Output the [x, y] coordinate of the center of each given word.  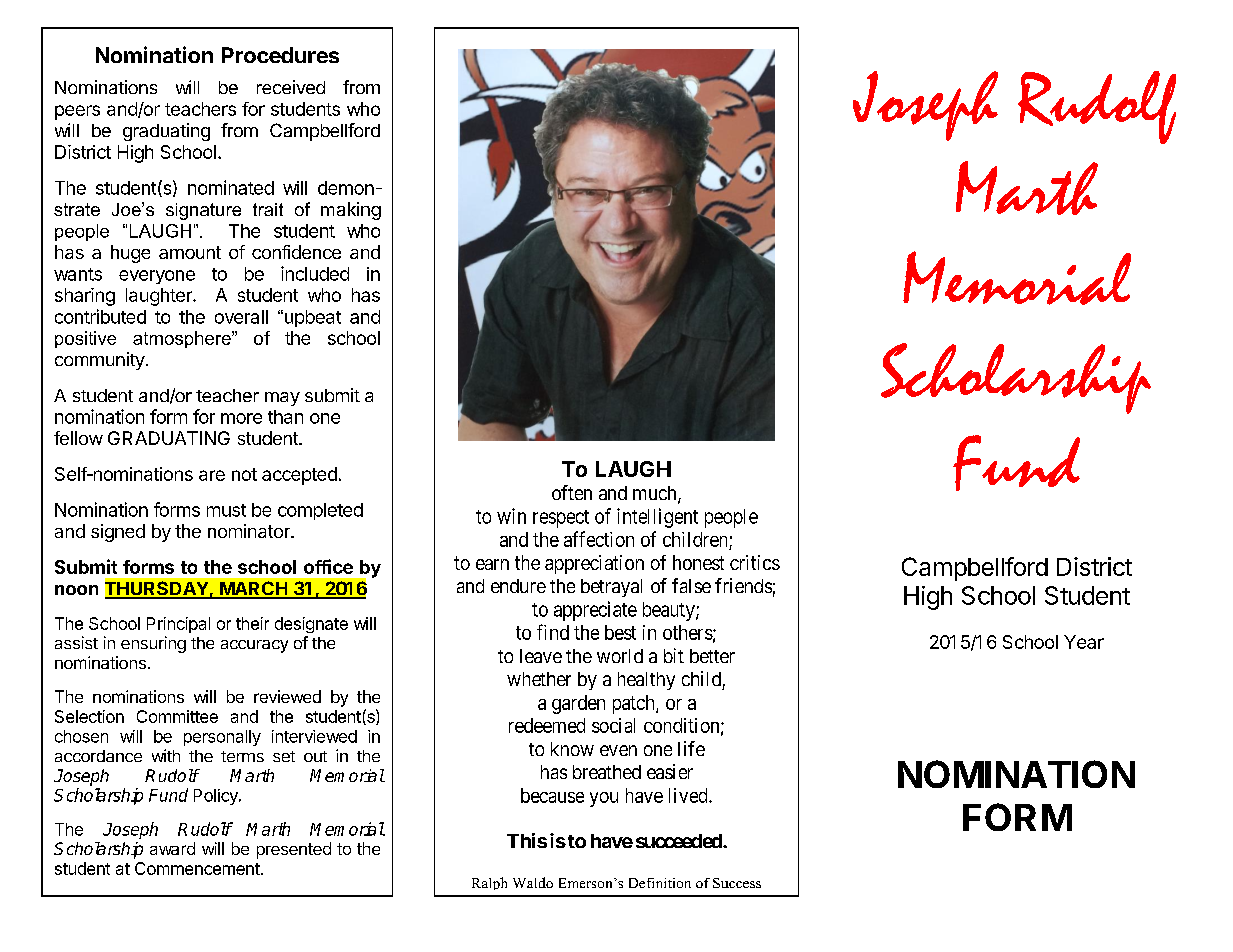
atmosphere [183, 339]
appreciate [595, 611]
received [291, 87]
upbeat [311, 318]
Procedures [280, 55]
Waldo [533, 882]
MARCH [253, 589]
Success [737, 883]
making [351, 211]
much [656, 494]
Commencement [197, 868]
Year [1084, 642]
